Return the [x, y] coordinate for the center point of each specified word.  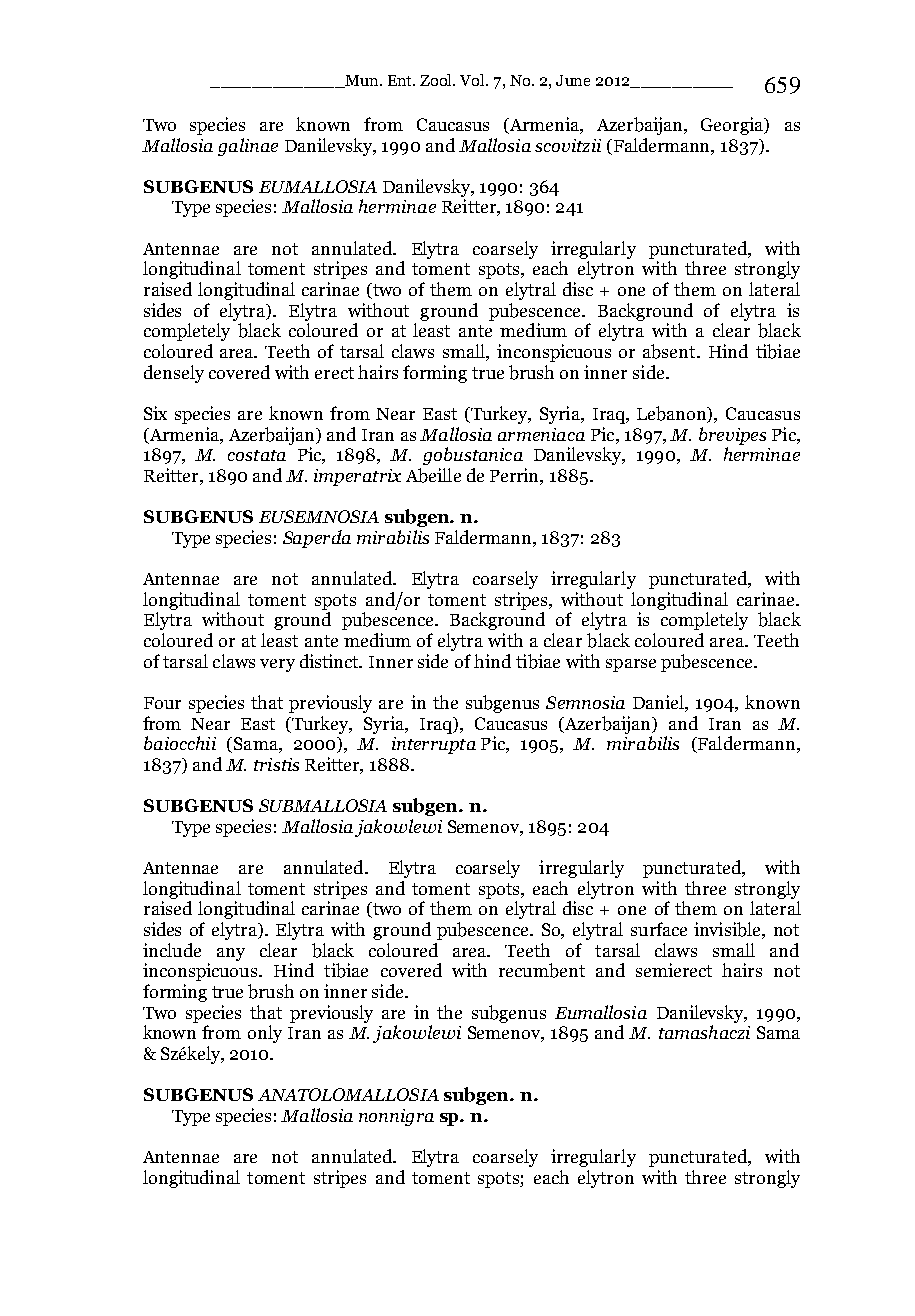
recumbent [542, 970]
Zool [437, 80]
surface [659, 929]
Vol [473, 80]
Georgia [733, 126]
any [231, 954]
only [265, 1034]
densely [174, 374]
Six [155, 413]
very [277, 665]
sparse [631, 665]
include [172, 950]
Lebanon [673, 414]
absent [670, 351]
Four [162, 703]
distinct [331, 661]
